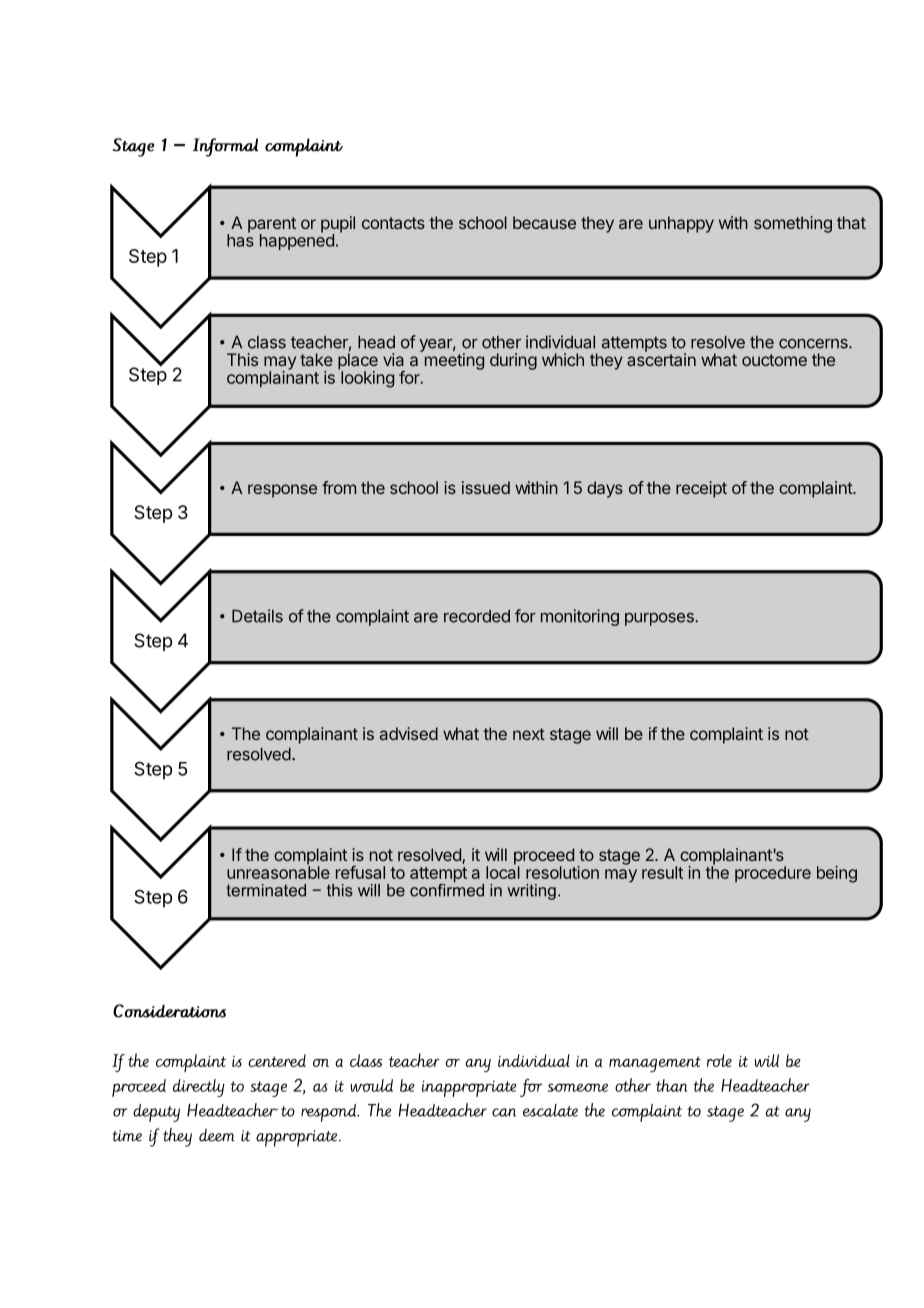 The image size is (924, 1308). I want to click on something, so click(793, 224).
